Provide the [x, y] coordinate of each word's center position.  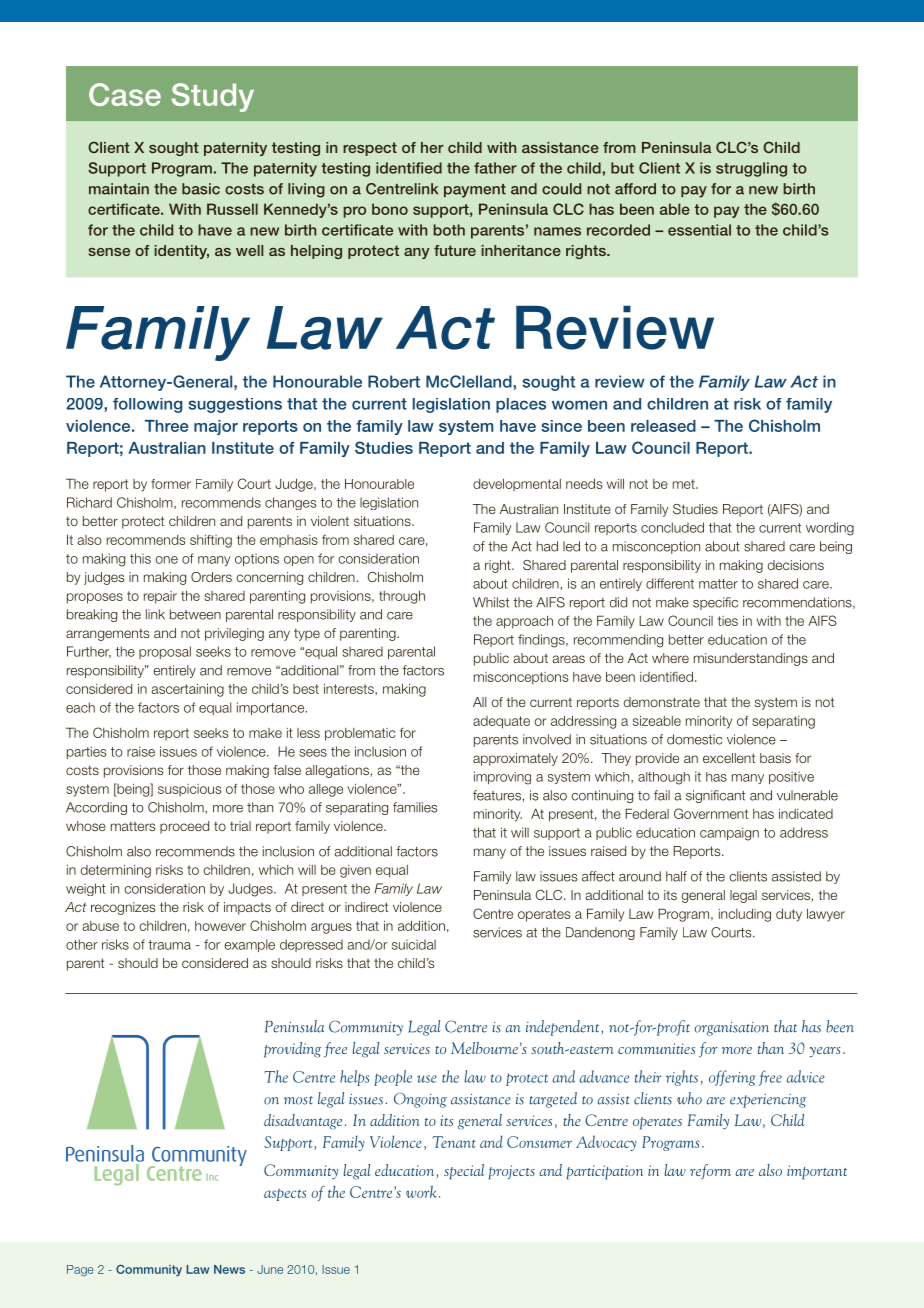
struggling [751, 169]
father [495, 168]
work [421, 1191]
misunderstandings [751, 659]
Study [213, 97]
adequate [501, 722]
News [229, 1269]
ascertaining [188, 690]
